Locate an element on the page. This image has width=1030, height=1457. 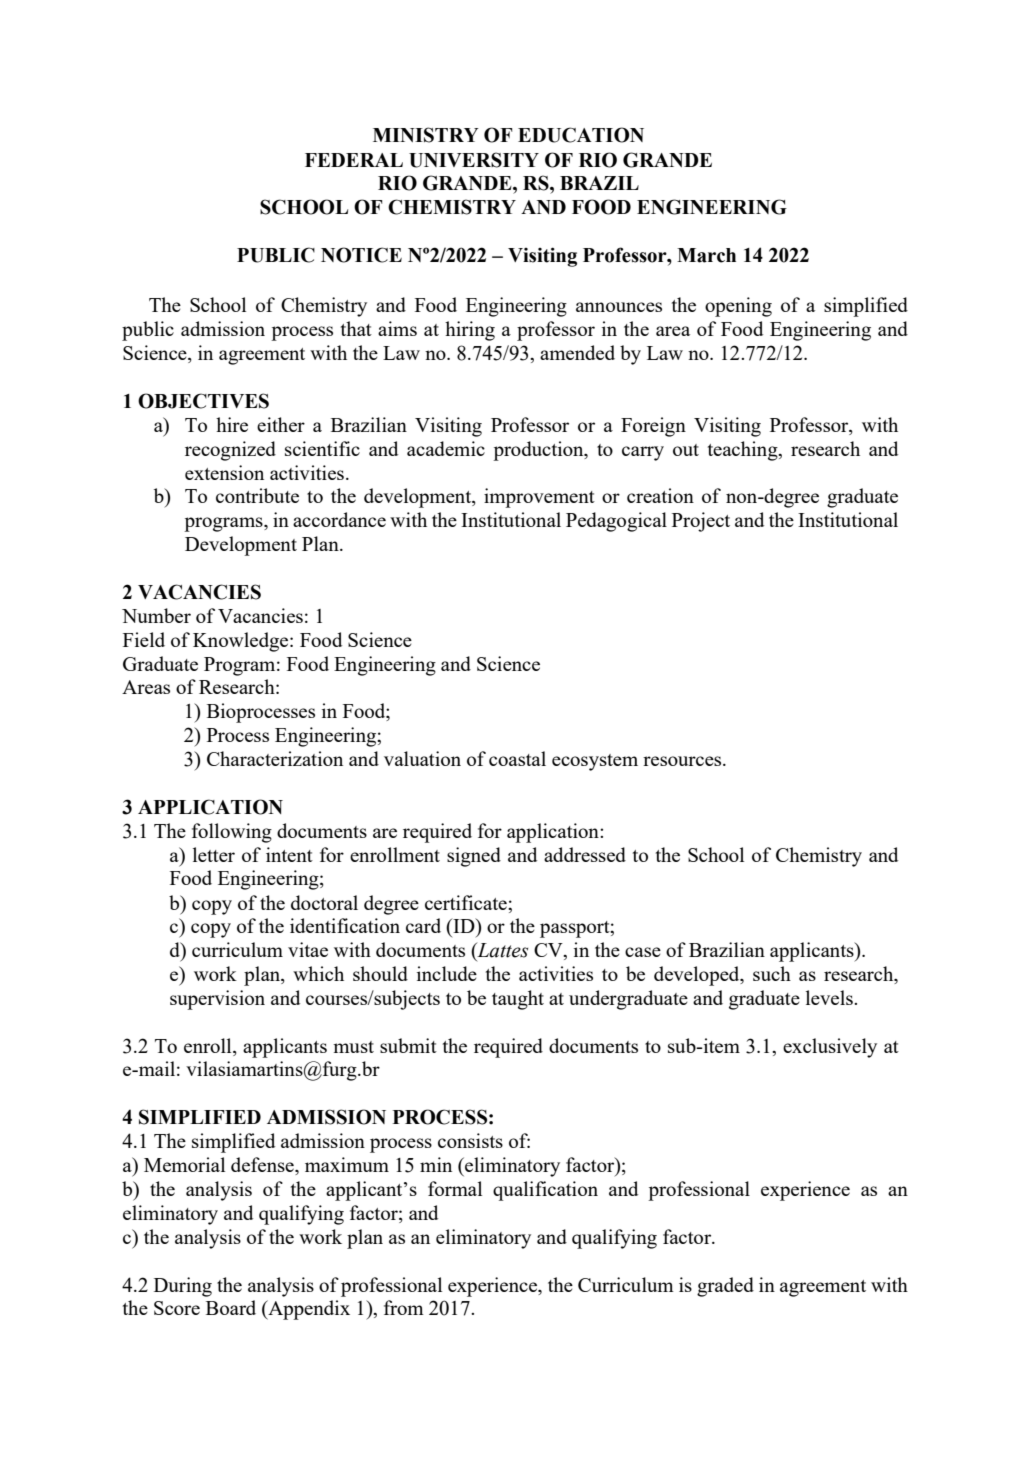
supervision is located at coordinates (217, 1000).
